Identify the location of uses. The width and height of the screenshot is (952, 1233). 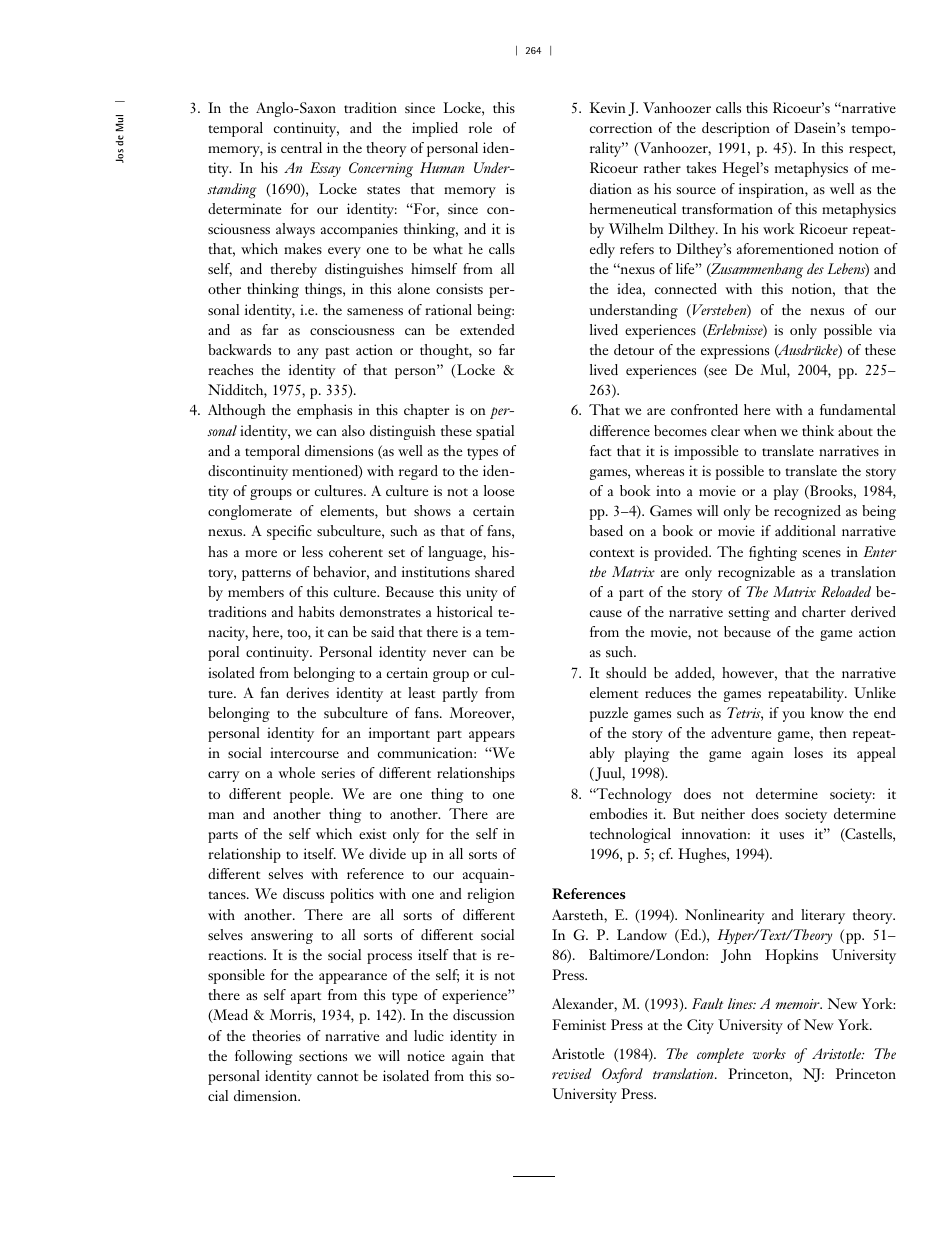
(791, 835).
